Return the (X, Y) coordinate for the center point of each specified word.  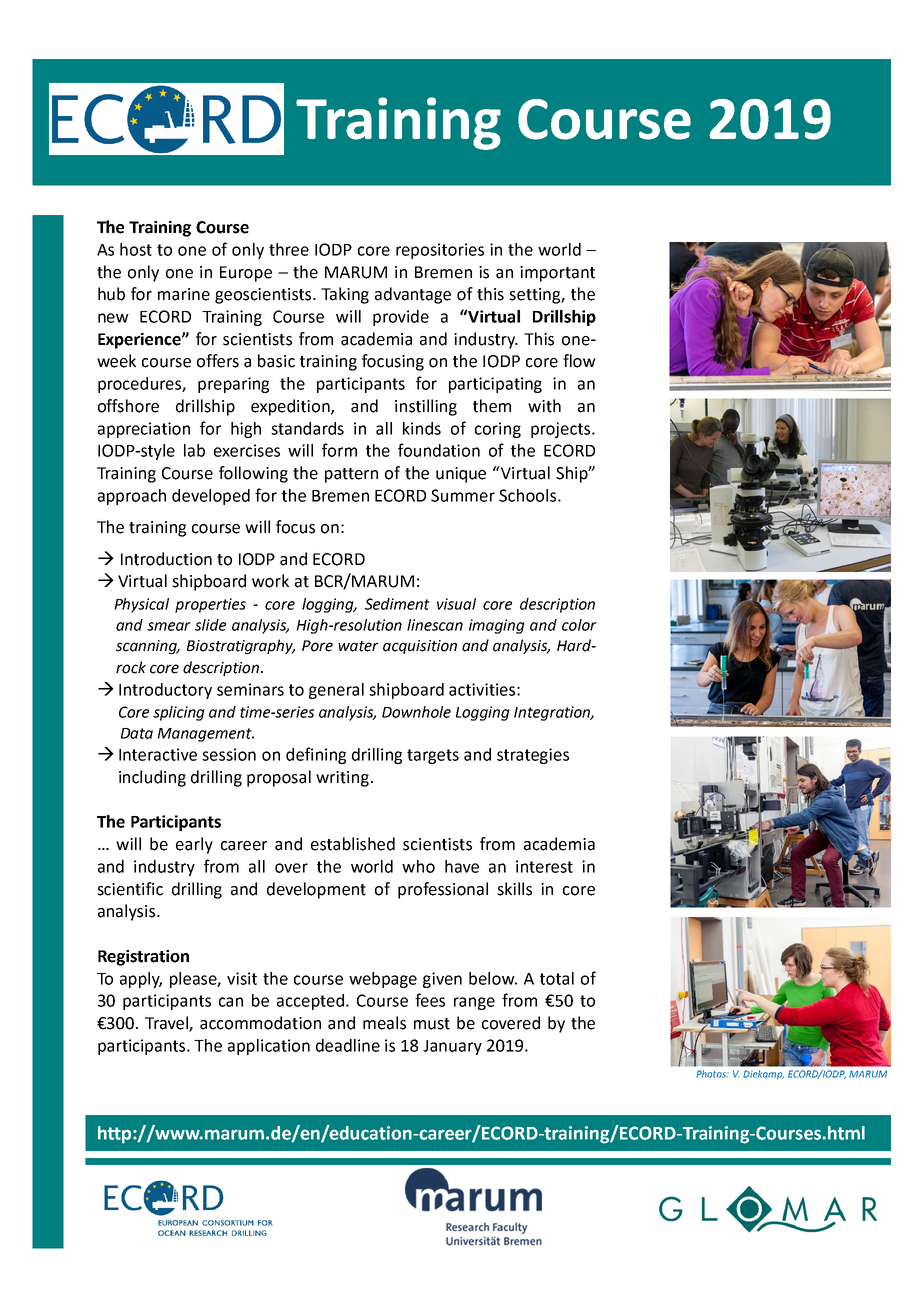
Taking (345, 295)
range (474, 1003)
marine (184, 294)
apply (141, 980)
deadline (348, 1045)
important (557, 274)
